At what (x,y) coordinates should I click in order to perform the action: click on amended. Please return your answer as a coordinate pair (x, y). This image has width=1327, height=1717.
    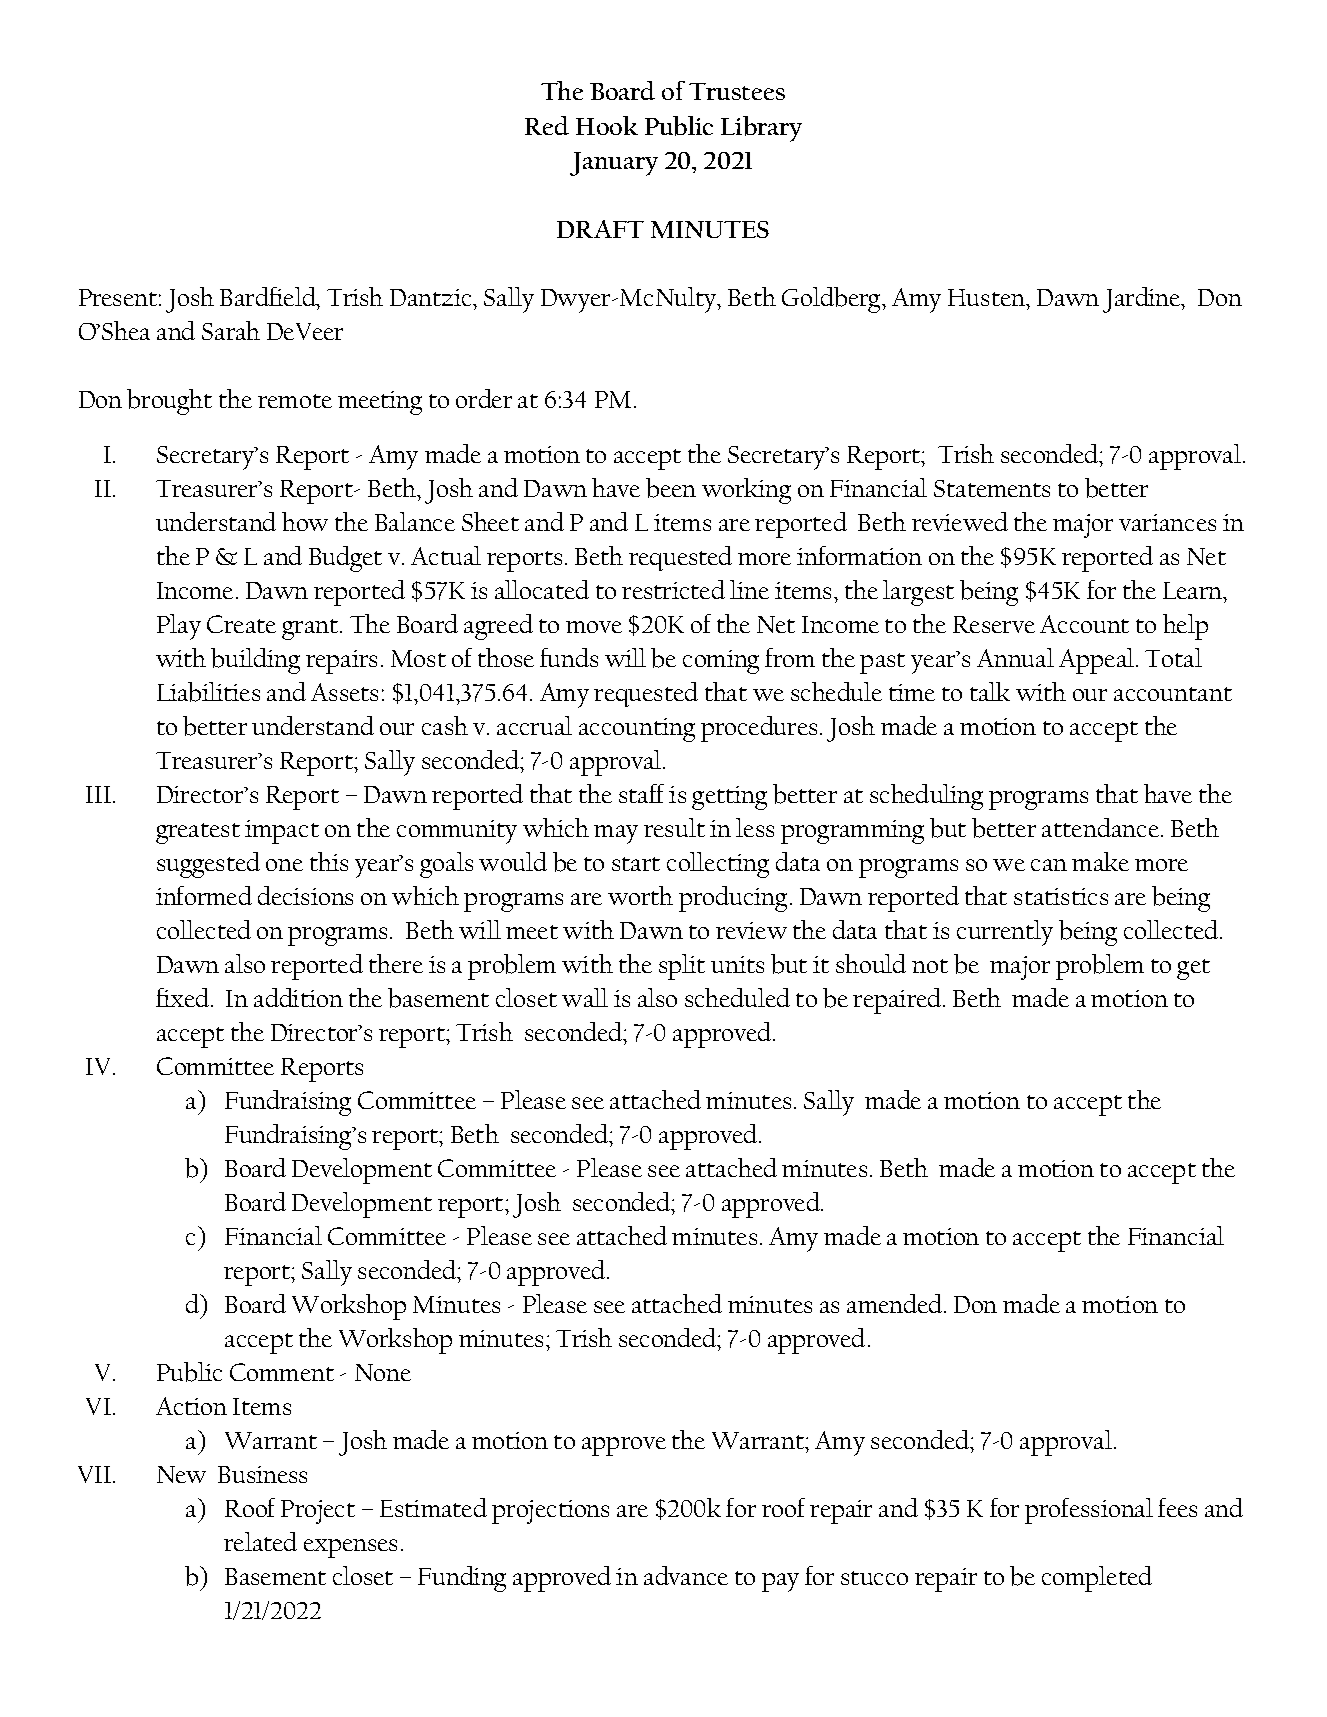
    Looking at the image, I should click on (896, 1303).
